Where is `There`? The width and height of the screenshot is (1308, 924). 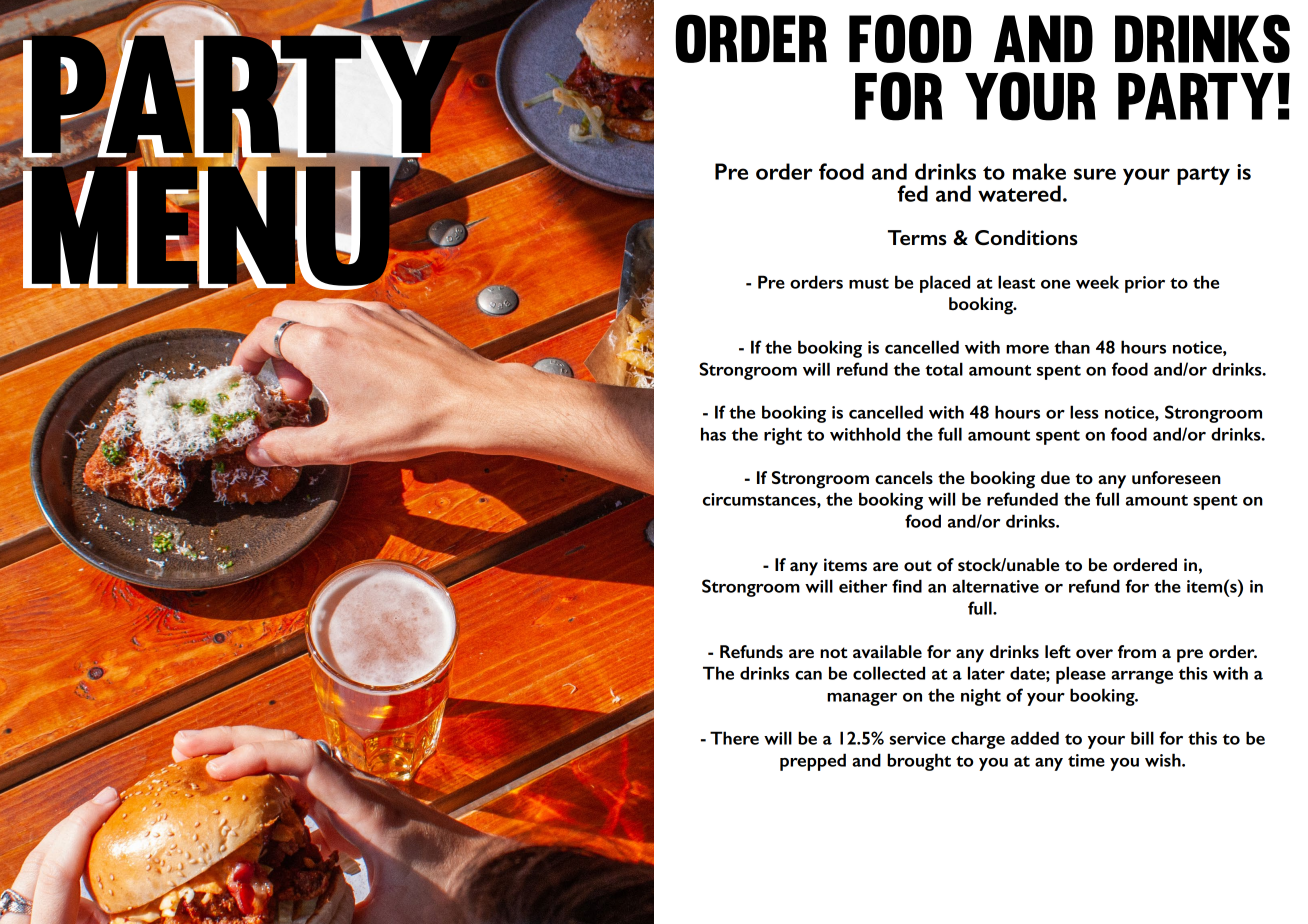 There is located at coordinates (734, 738).
